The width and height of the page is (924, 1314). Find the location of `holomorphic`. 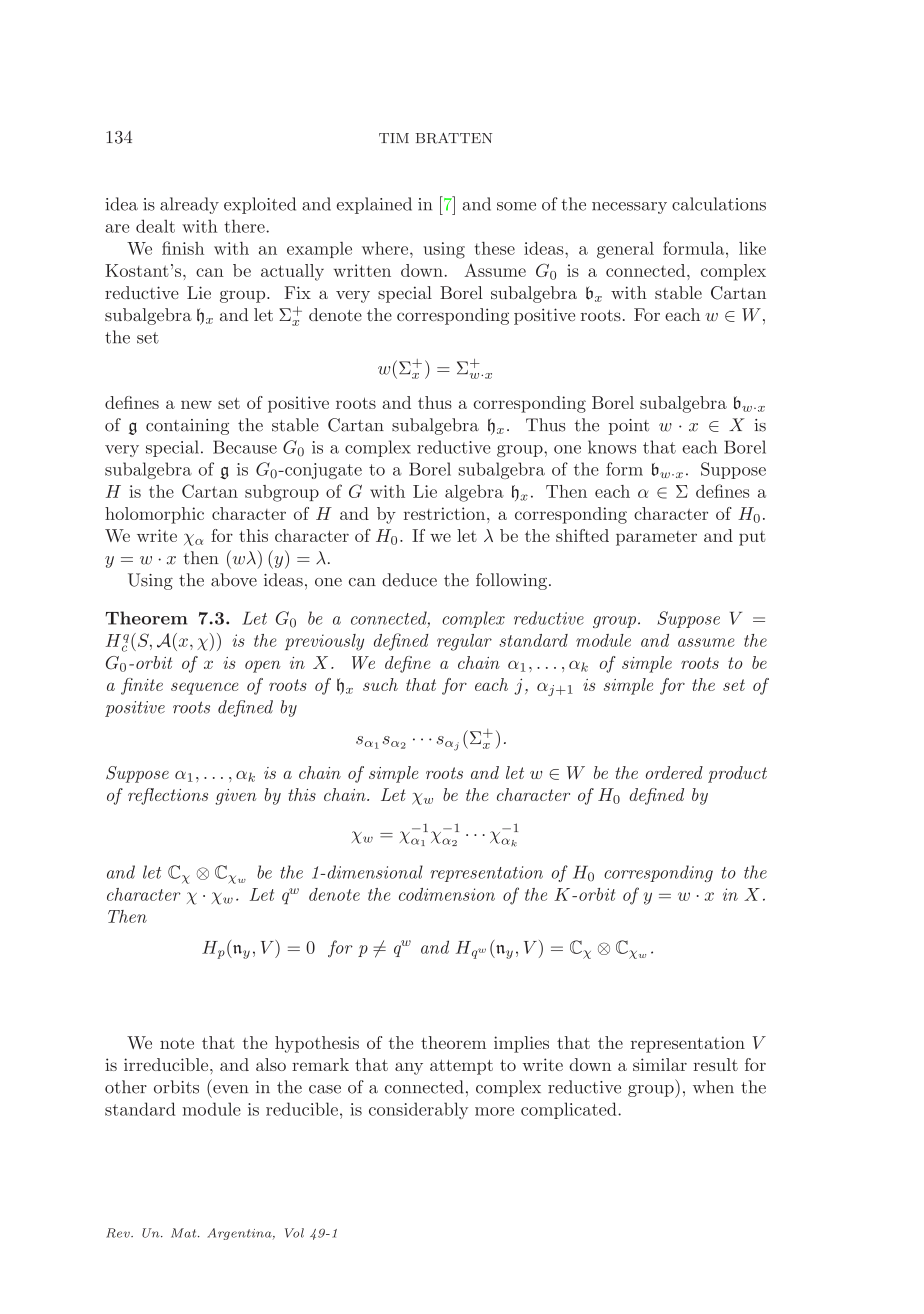

holomorphic is located at coordinates (154, 515).
